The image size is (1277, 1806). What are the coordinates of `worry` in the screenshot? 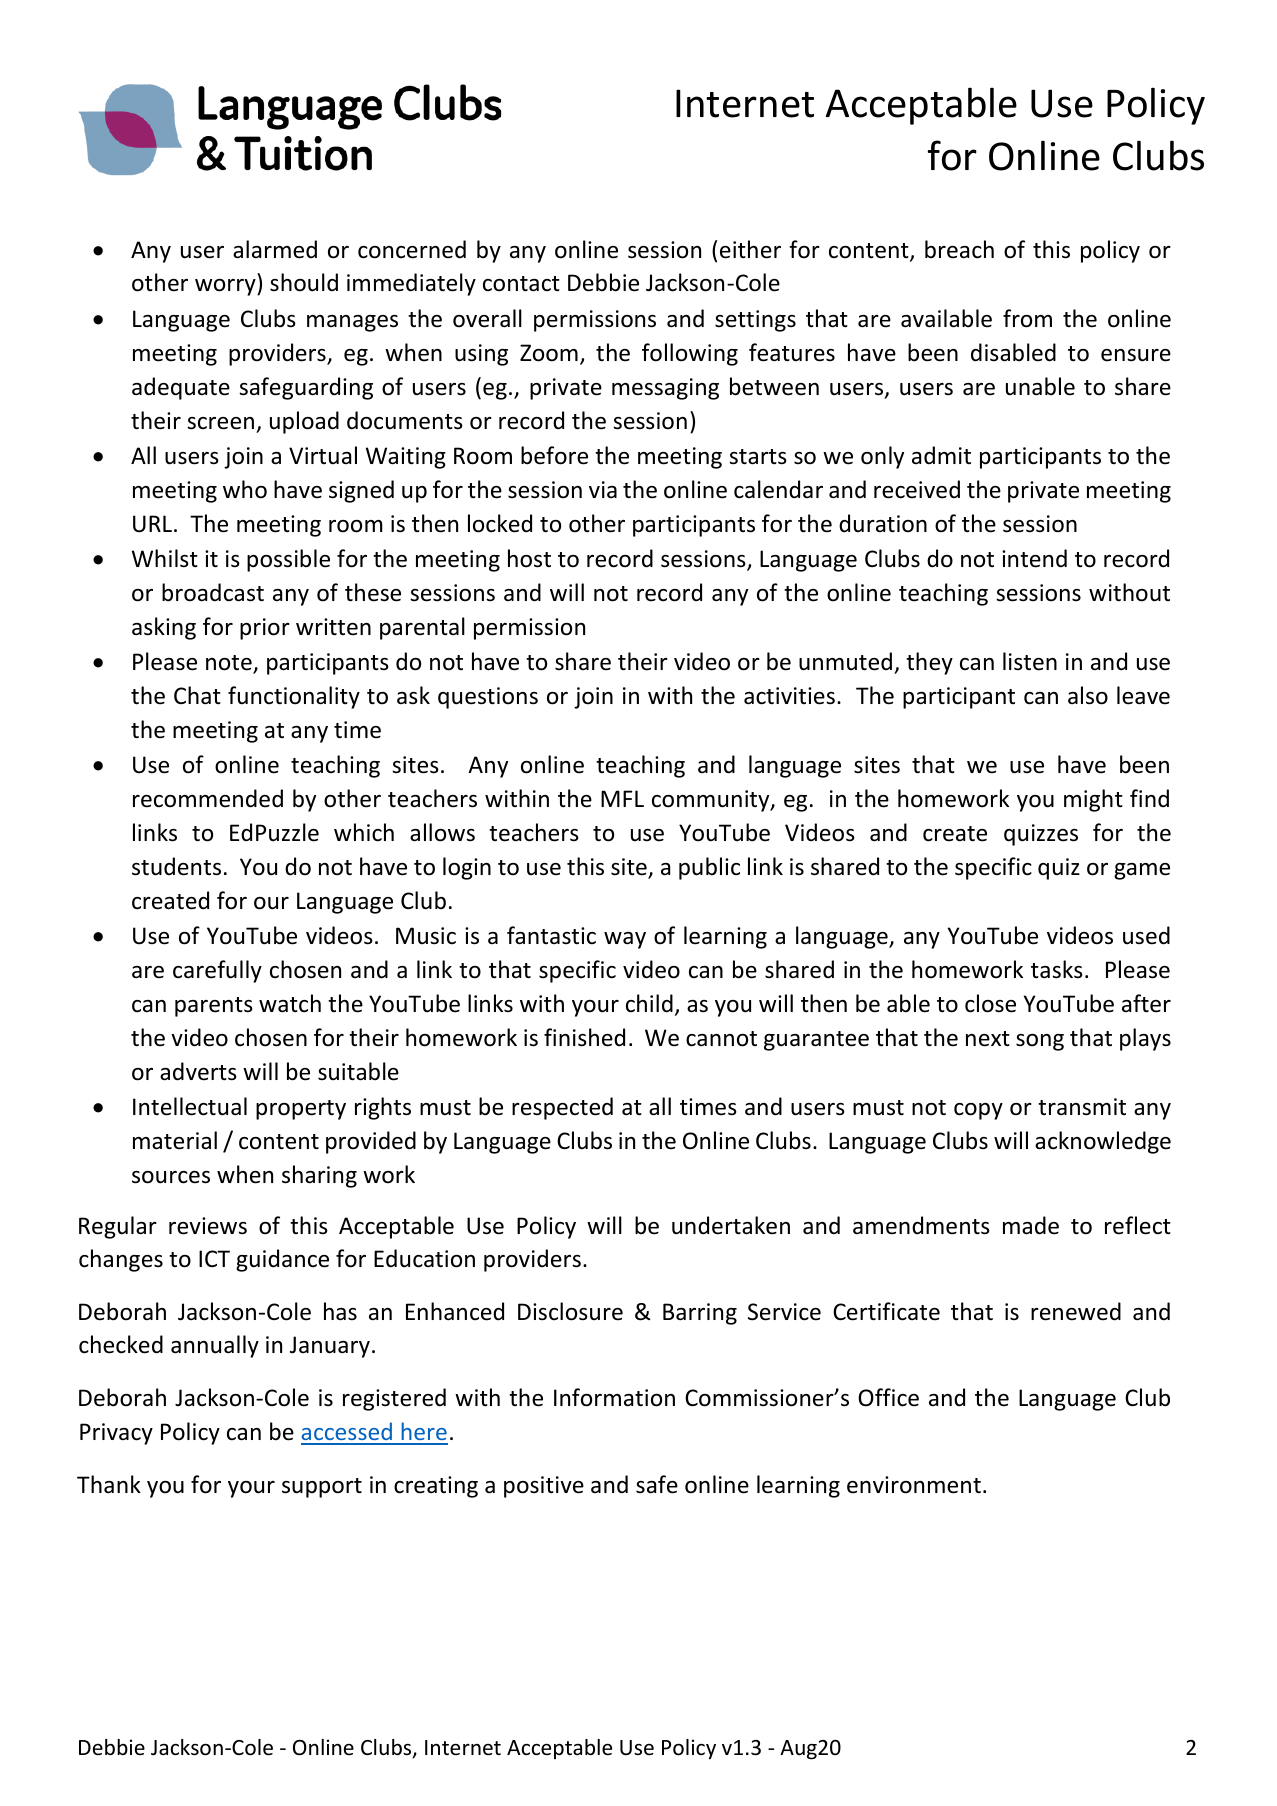 It's located at (226, 287).
